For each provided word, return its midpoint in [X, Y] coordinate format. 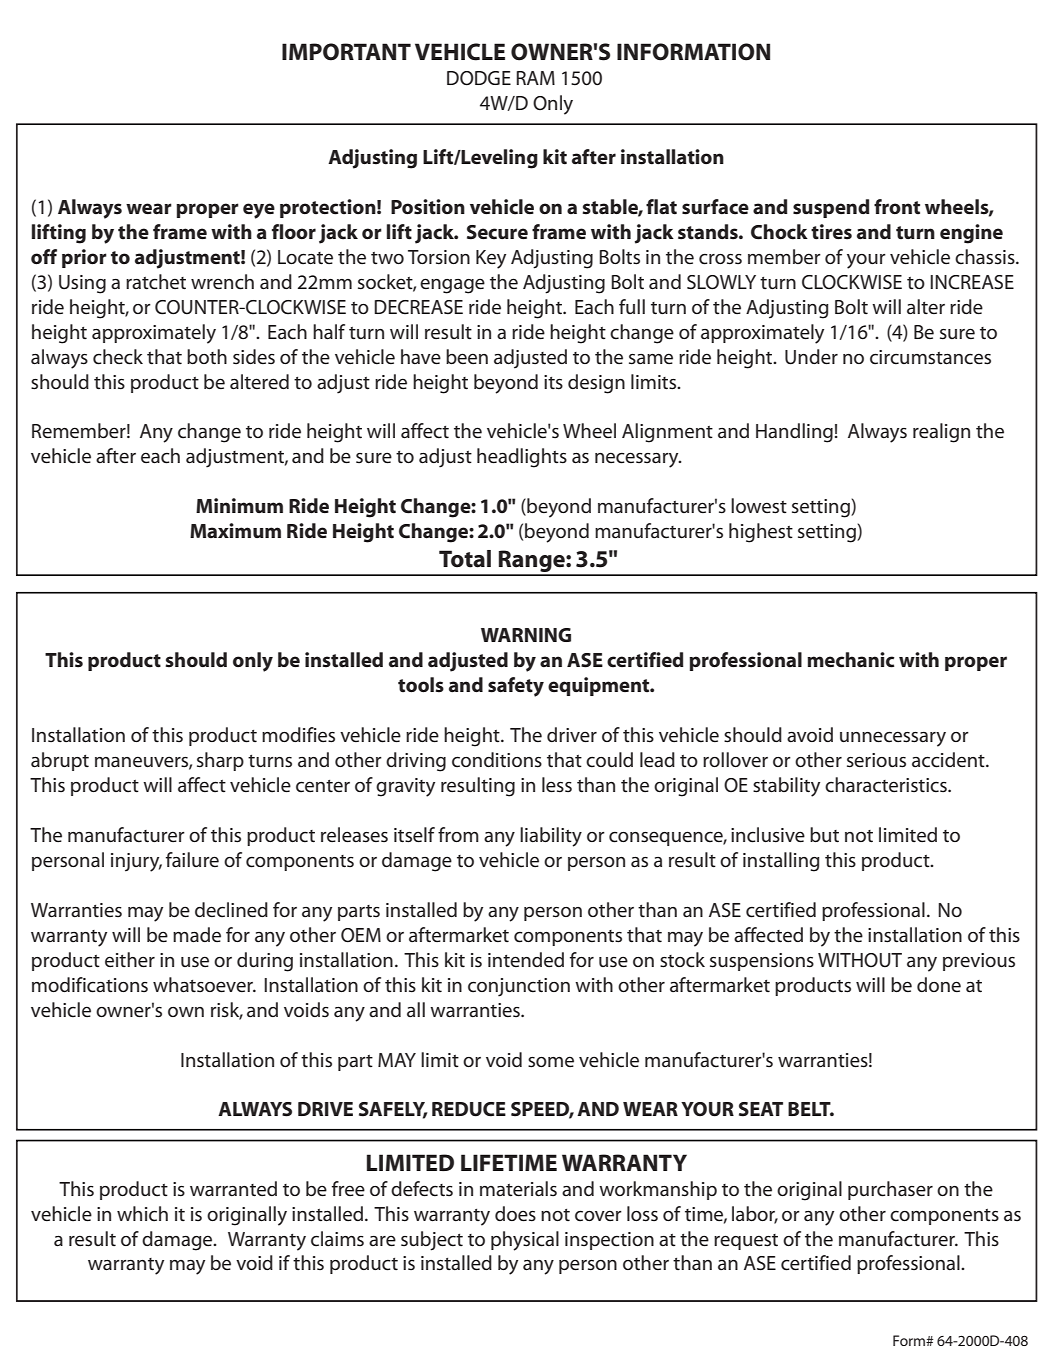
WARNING [526, 635]
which [142, 1214]
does [515, 1214]
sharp [220, 761]
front [897, 207]
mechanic [850, 660]
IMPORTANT [346, 52]
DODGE [479, 78]
